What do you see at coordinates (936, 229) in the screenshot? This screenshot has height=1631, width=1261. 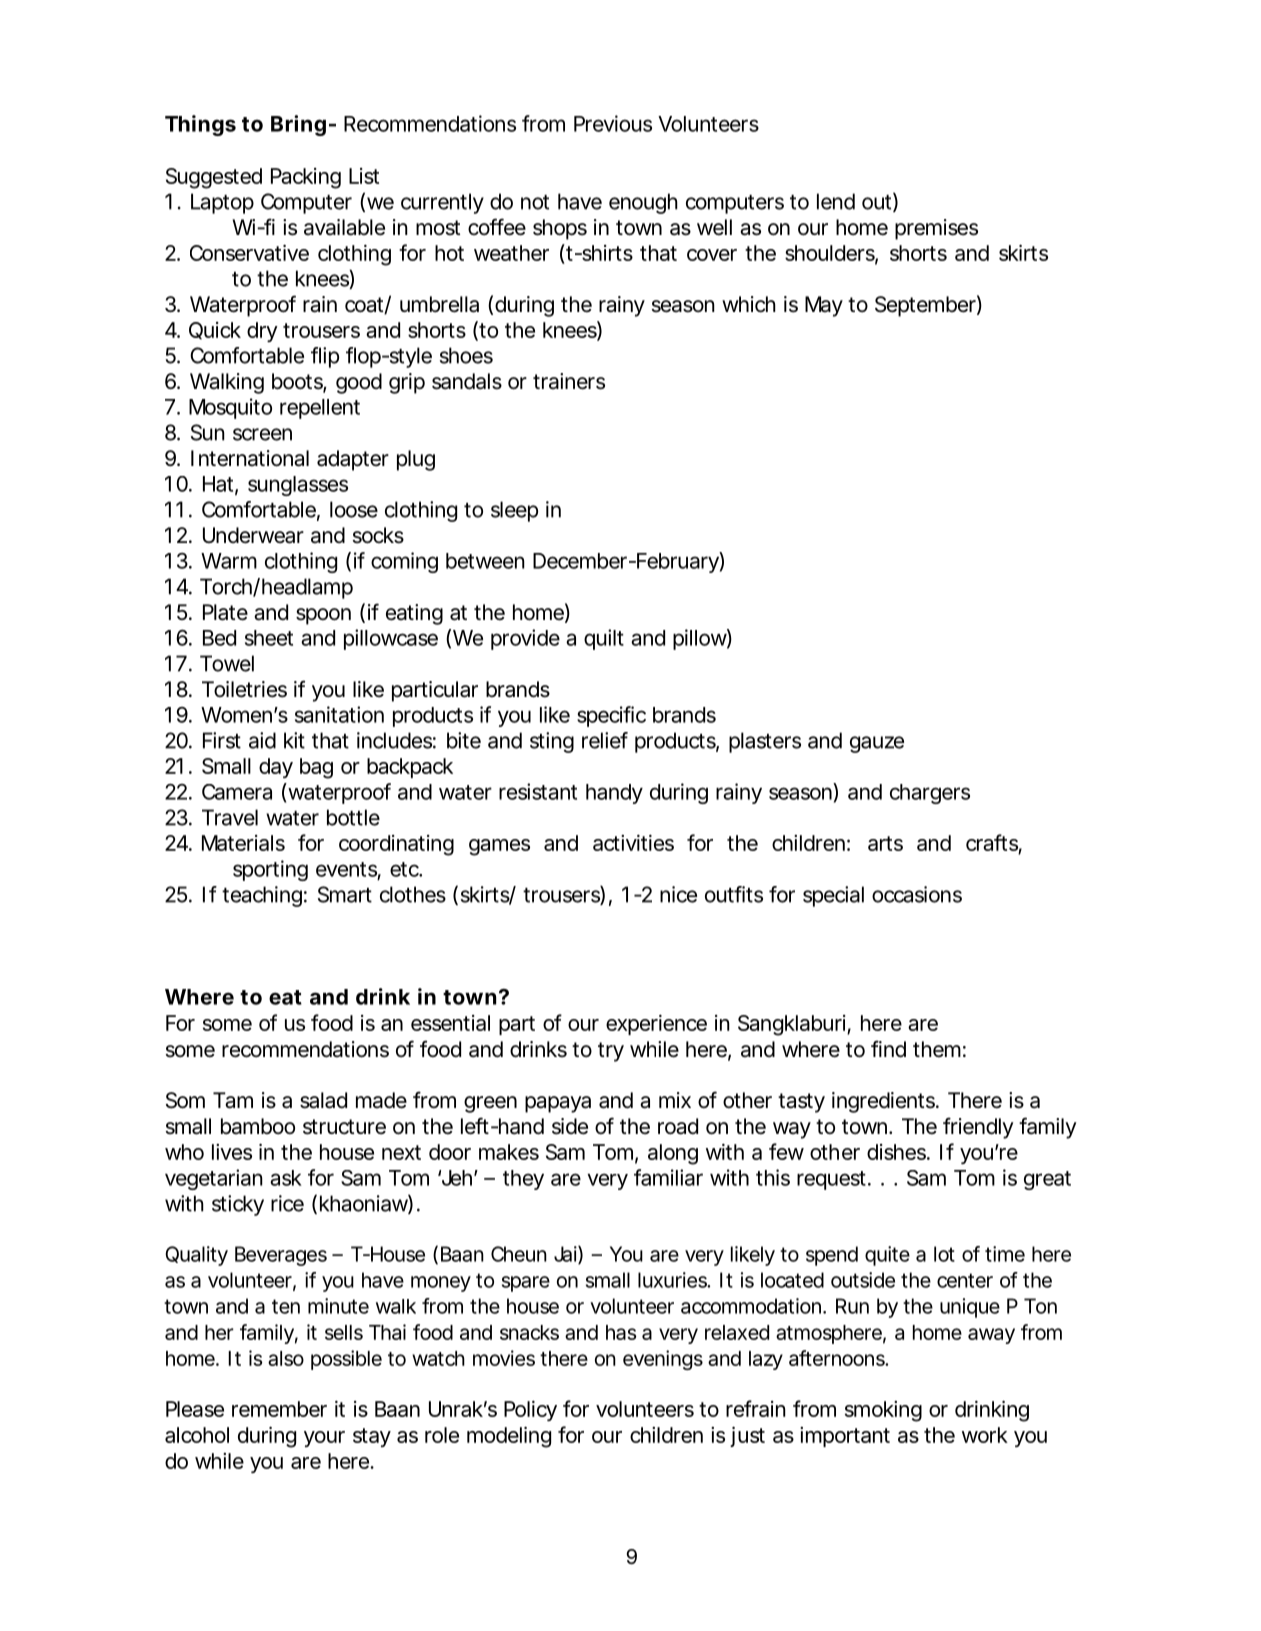 I see `premises` at bounding box center [936, 229].
